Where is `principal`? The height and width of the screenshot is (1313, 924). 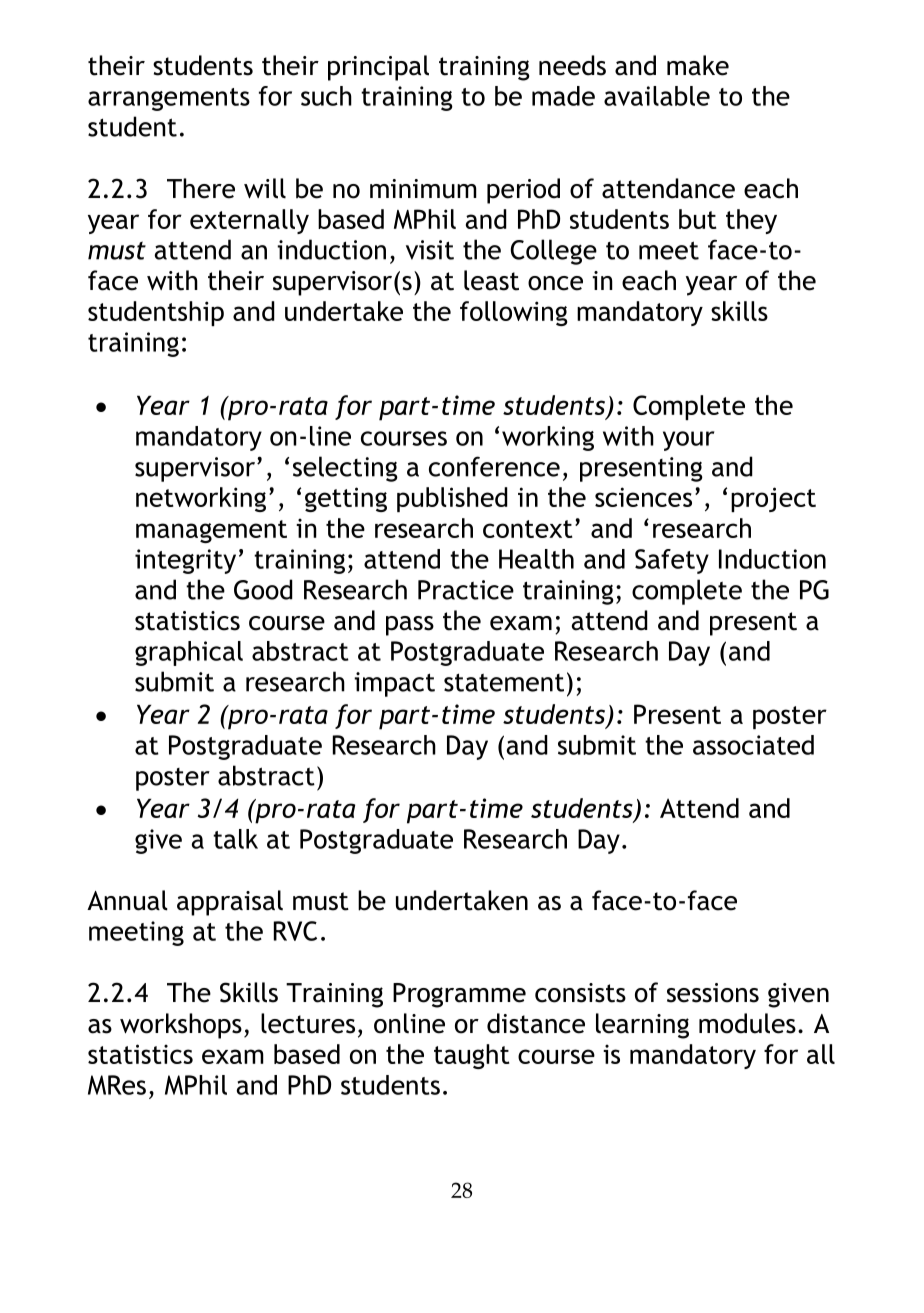
principal is located at coordinates (378, 68).
